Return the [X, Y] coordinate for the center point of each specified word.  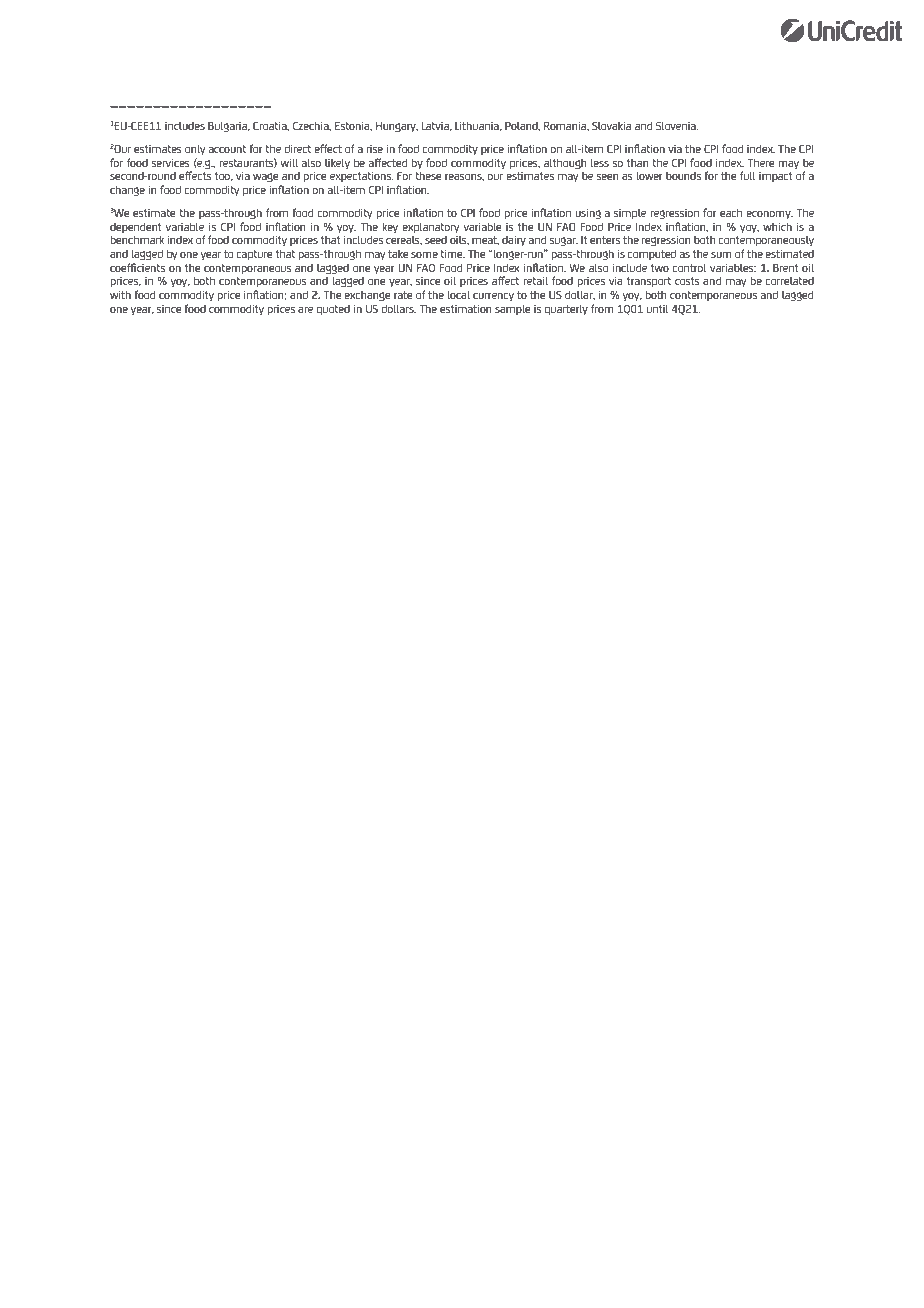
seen [608, 177]
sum [721, 255]
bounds [683, 175]
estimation [466, 308]
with [120, 294]
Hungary [397, 127]
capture [254, 255]
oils [459, 240]
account [227, 149]
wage [265, 177]
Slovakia [611, 125]
